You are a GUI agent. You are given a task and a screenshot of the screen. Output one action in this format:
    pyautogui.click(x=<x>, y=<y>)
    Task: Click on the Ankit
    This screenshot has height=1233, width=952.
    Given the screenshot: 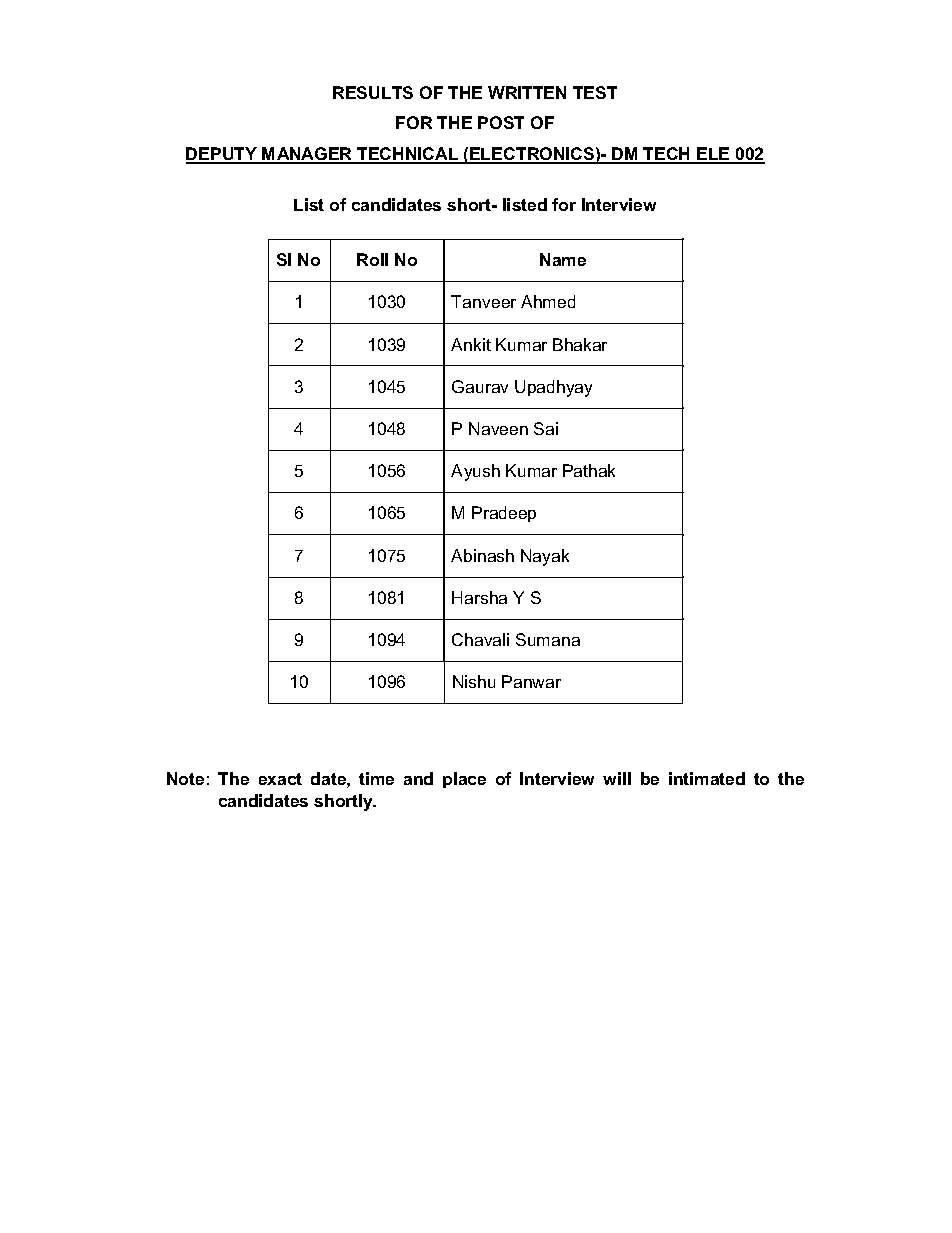 What is the action you would take?
    pyautogui.click(x=471, y=344)
